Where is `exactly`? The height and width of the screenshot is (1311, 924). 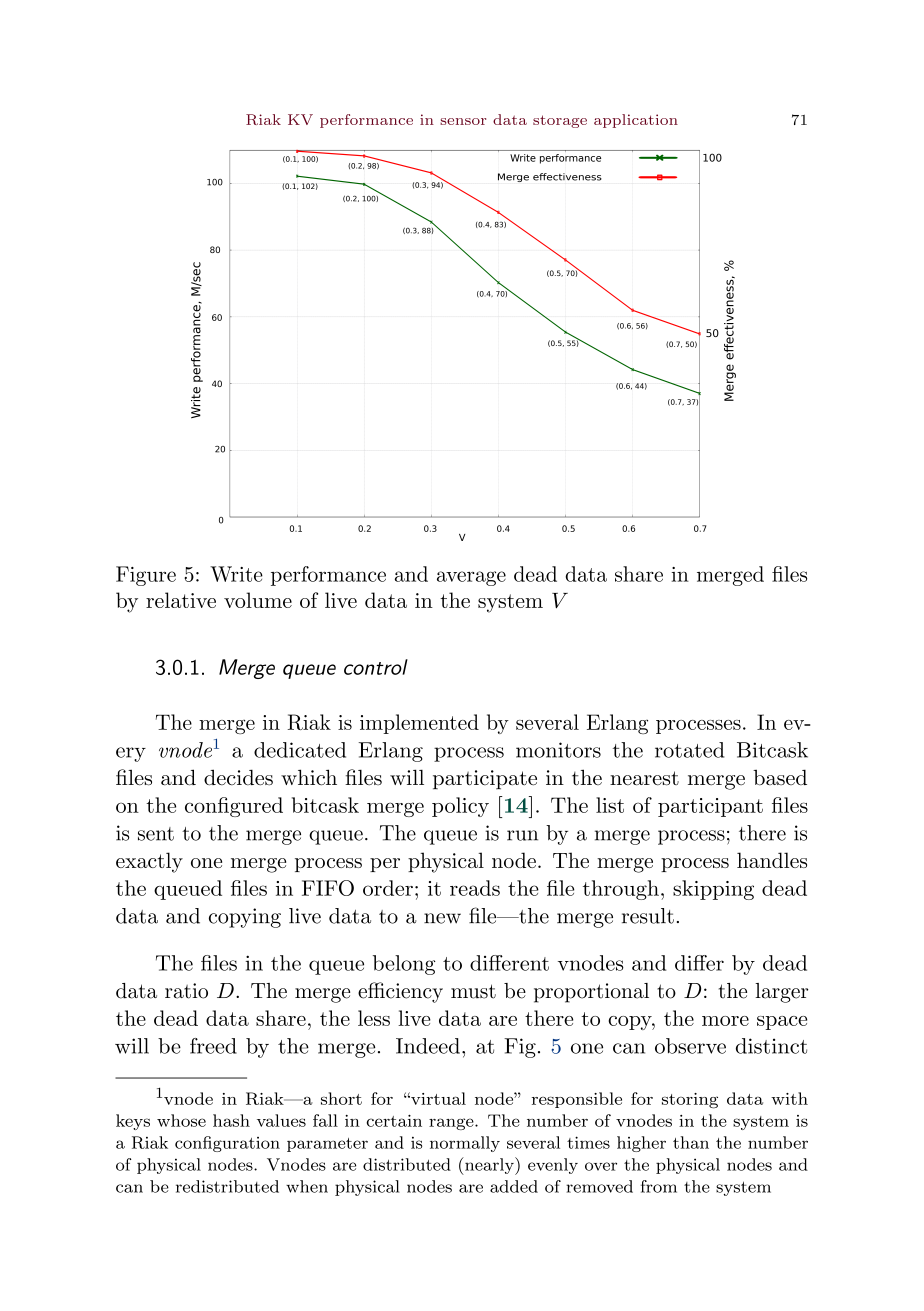 exactly is located at coordinates (149, 862).
